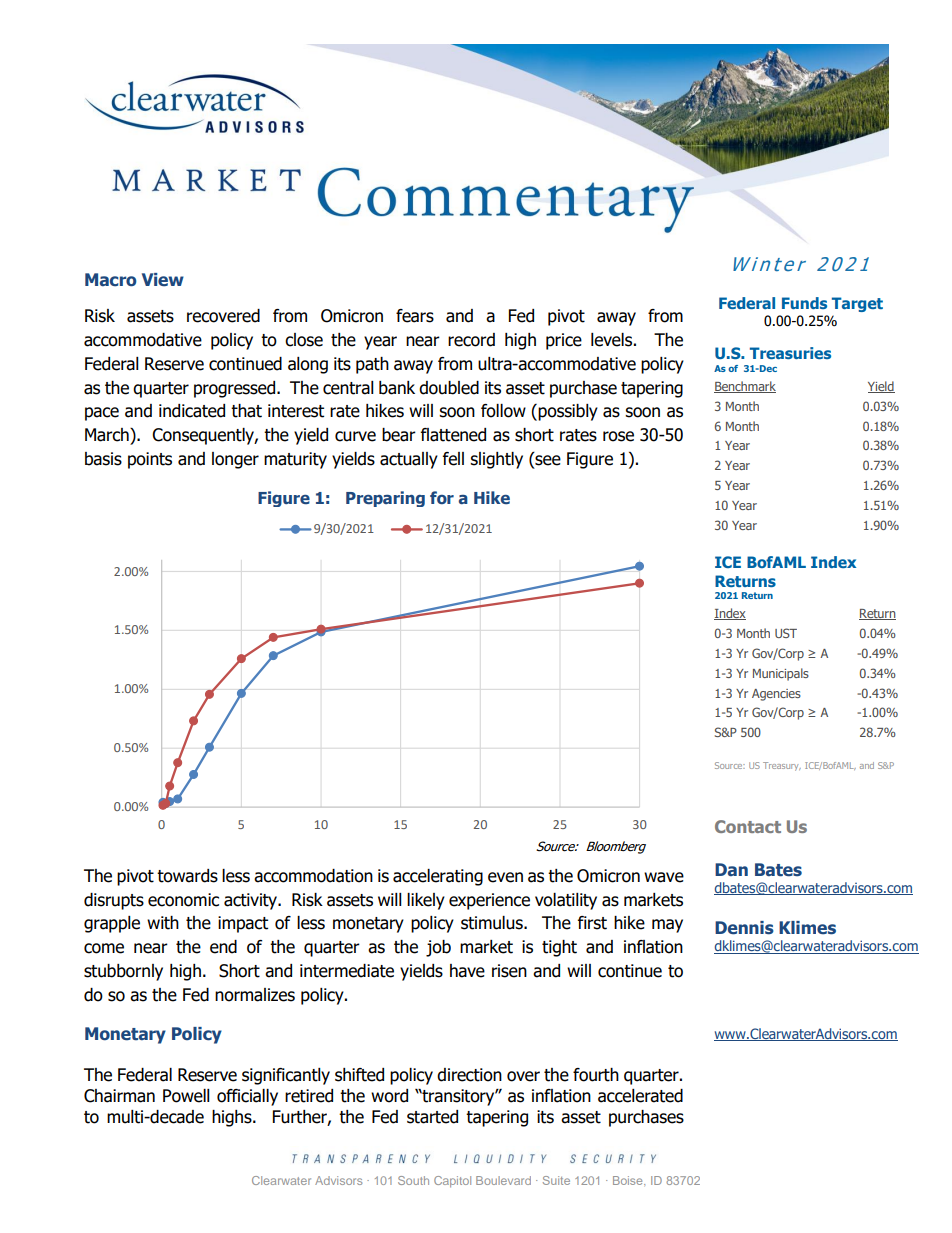  What do you see at coordinates (471, 340) in the screenshot?
I see `record` at bounding box center [471, 340].
